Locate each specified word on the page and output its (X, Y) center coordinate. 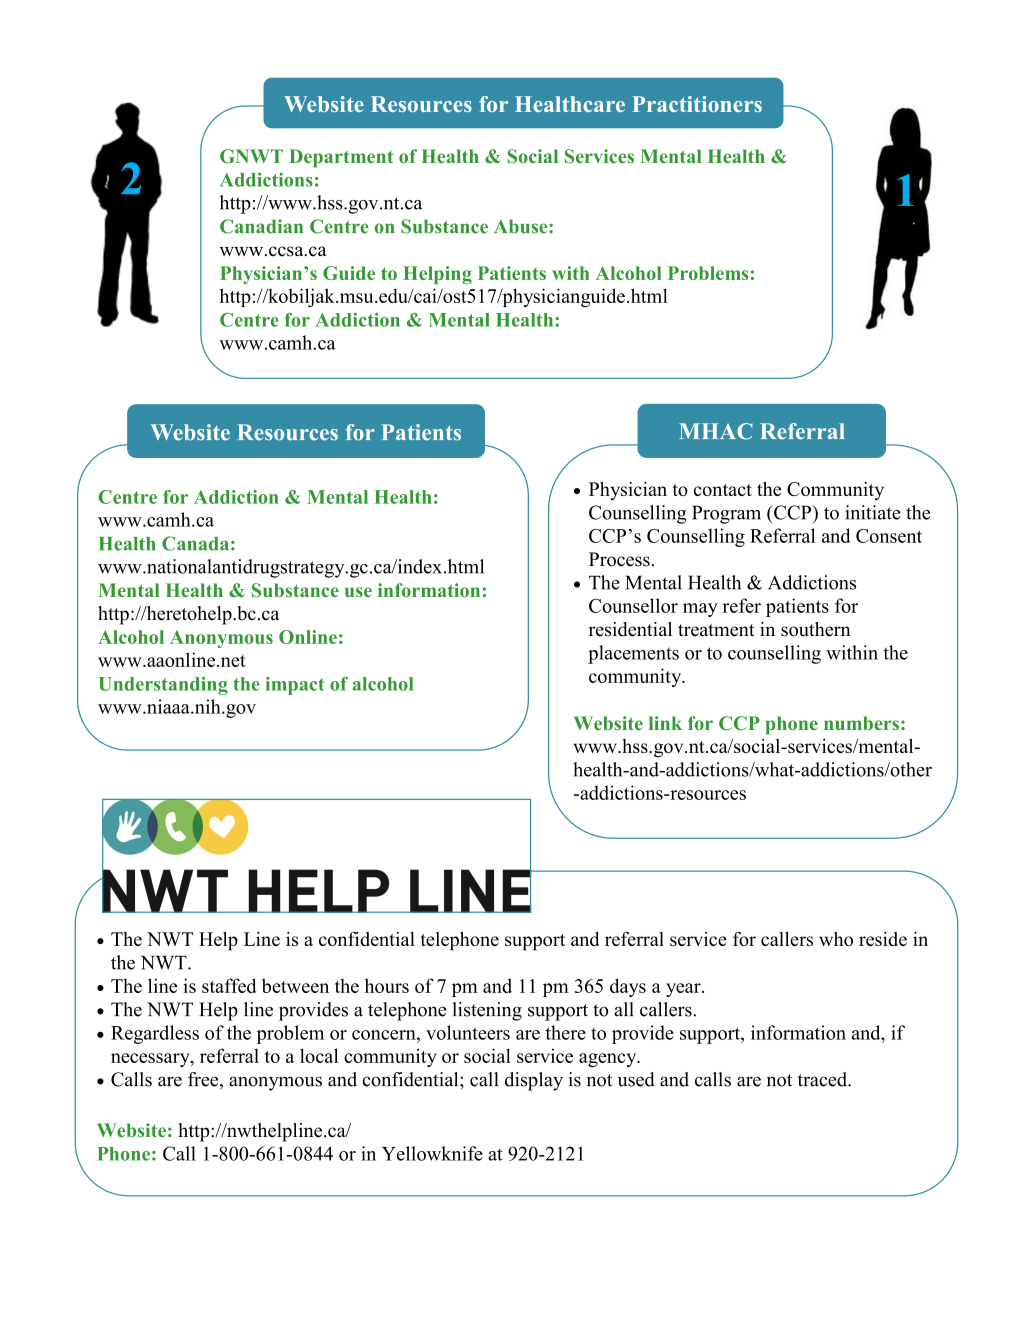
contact (723, 490)
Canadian (261, 226)
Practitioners (697, 104)
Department (341, 158)
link (665, 723)
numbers (861, 723)
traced (823, 1079)
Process (620, 559)
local (319, 1055)
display (534, 1081)
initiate (872, 512)
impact (295, 686)
